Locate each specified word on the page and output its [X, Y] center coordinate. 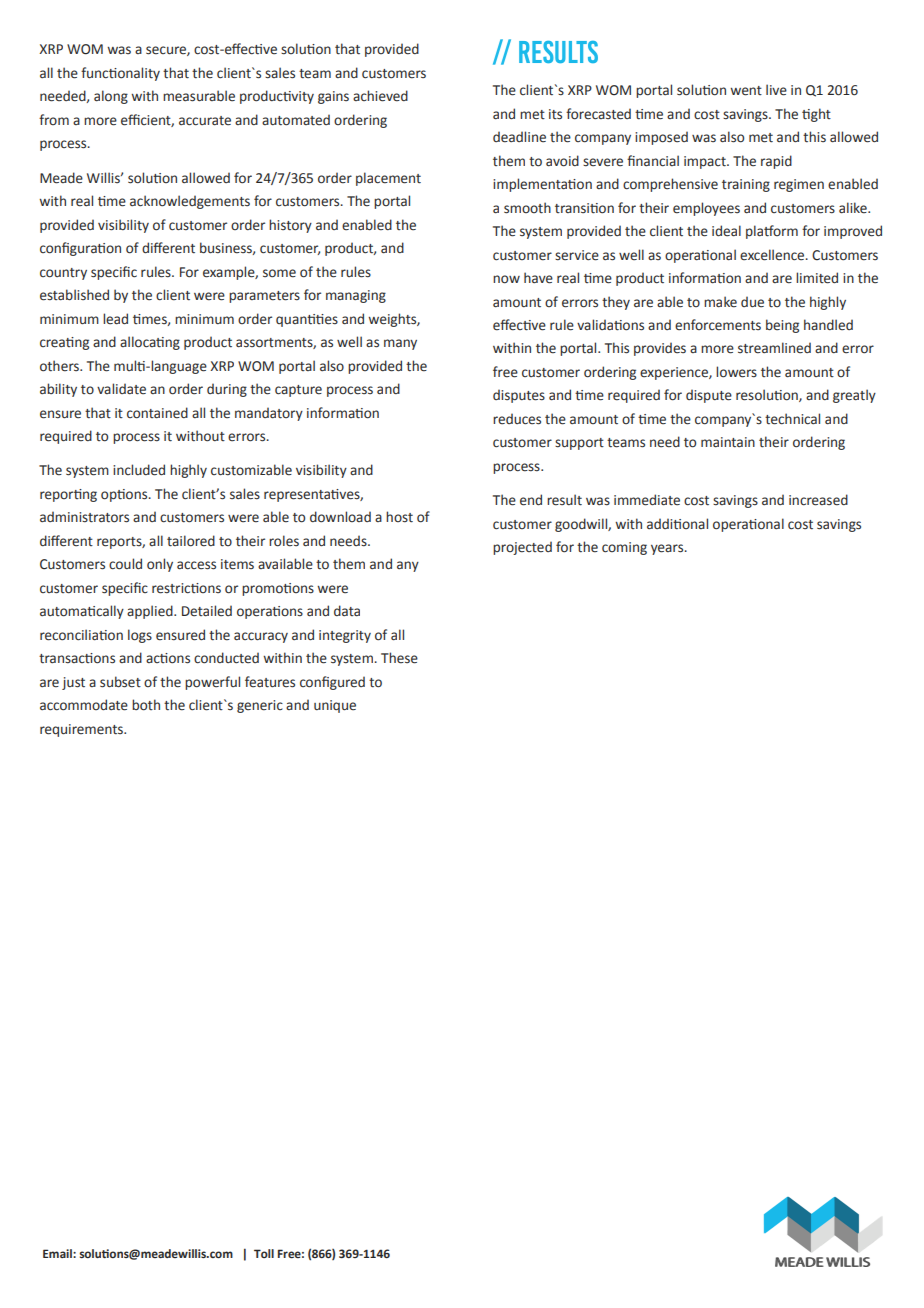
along [111, 97]
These [399, 658]
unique [335, 706]
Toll [264, 1253]
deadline [519, 137]
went [746, 91]
